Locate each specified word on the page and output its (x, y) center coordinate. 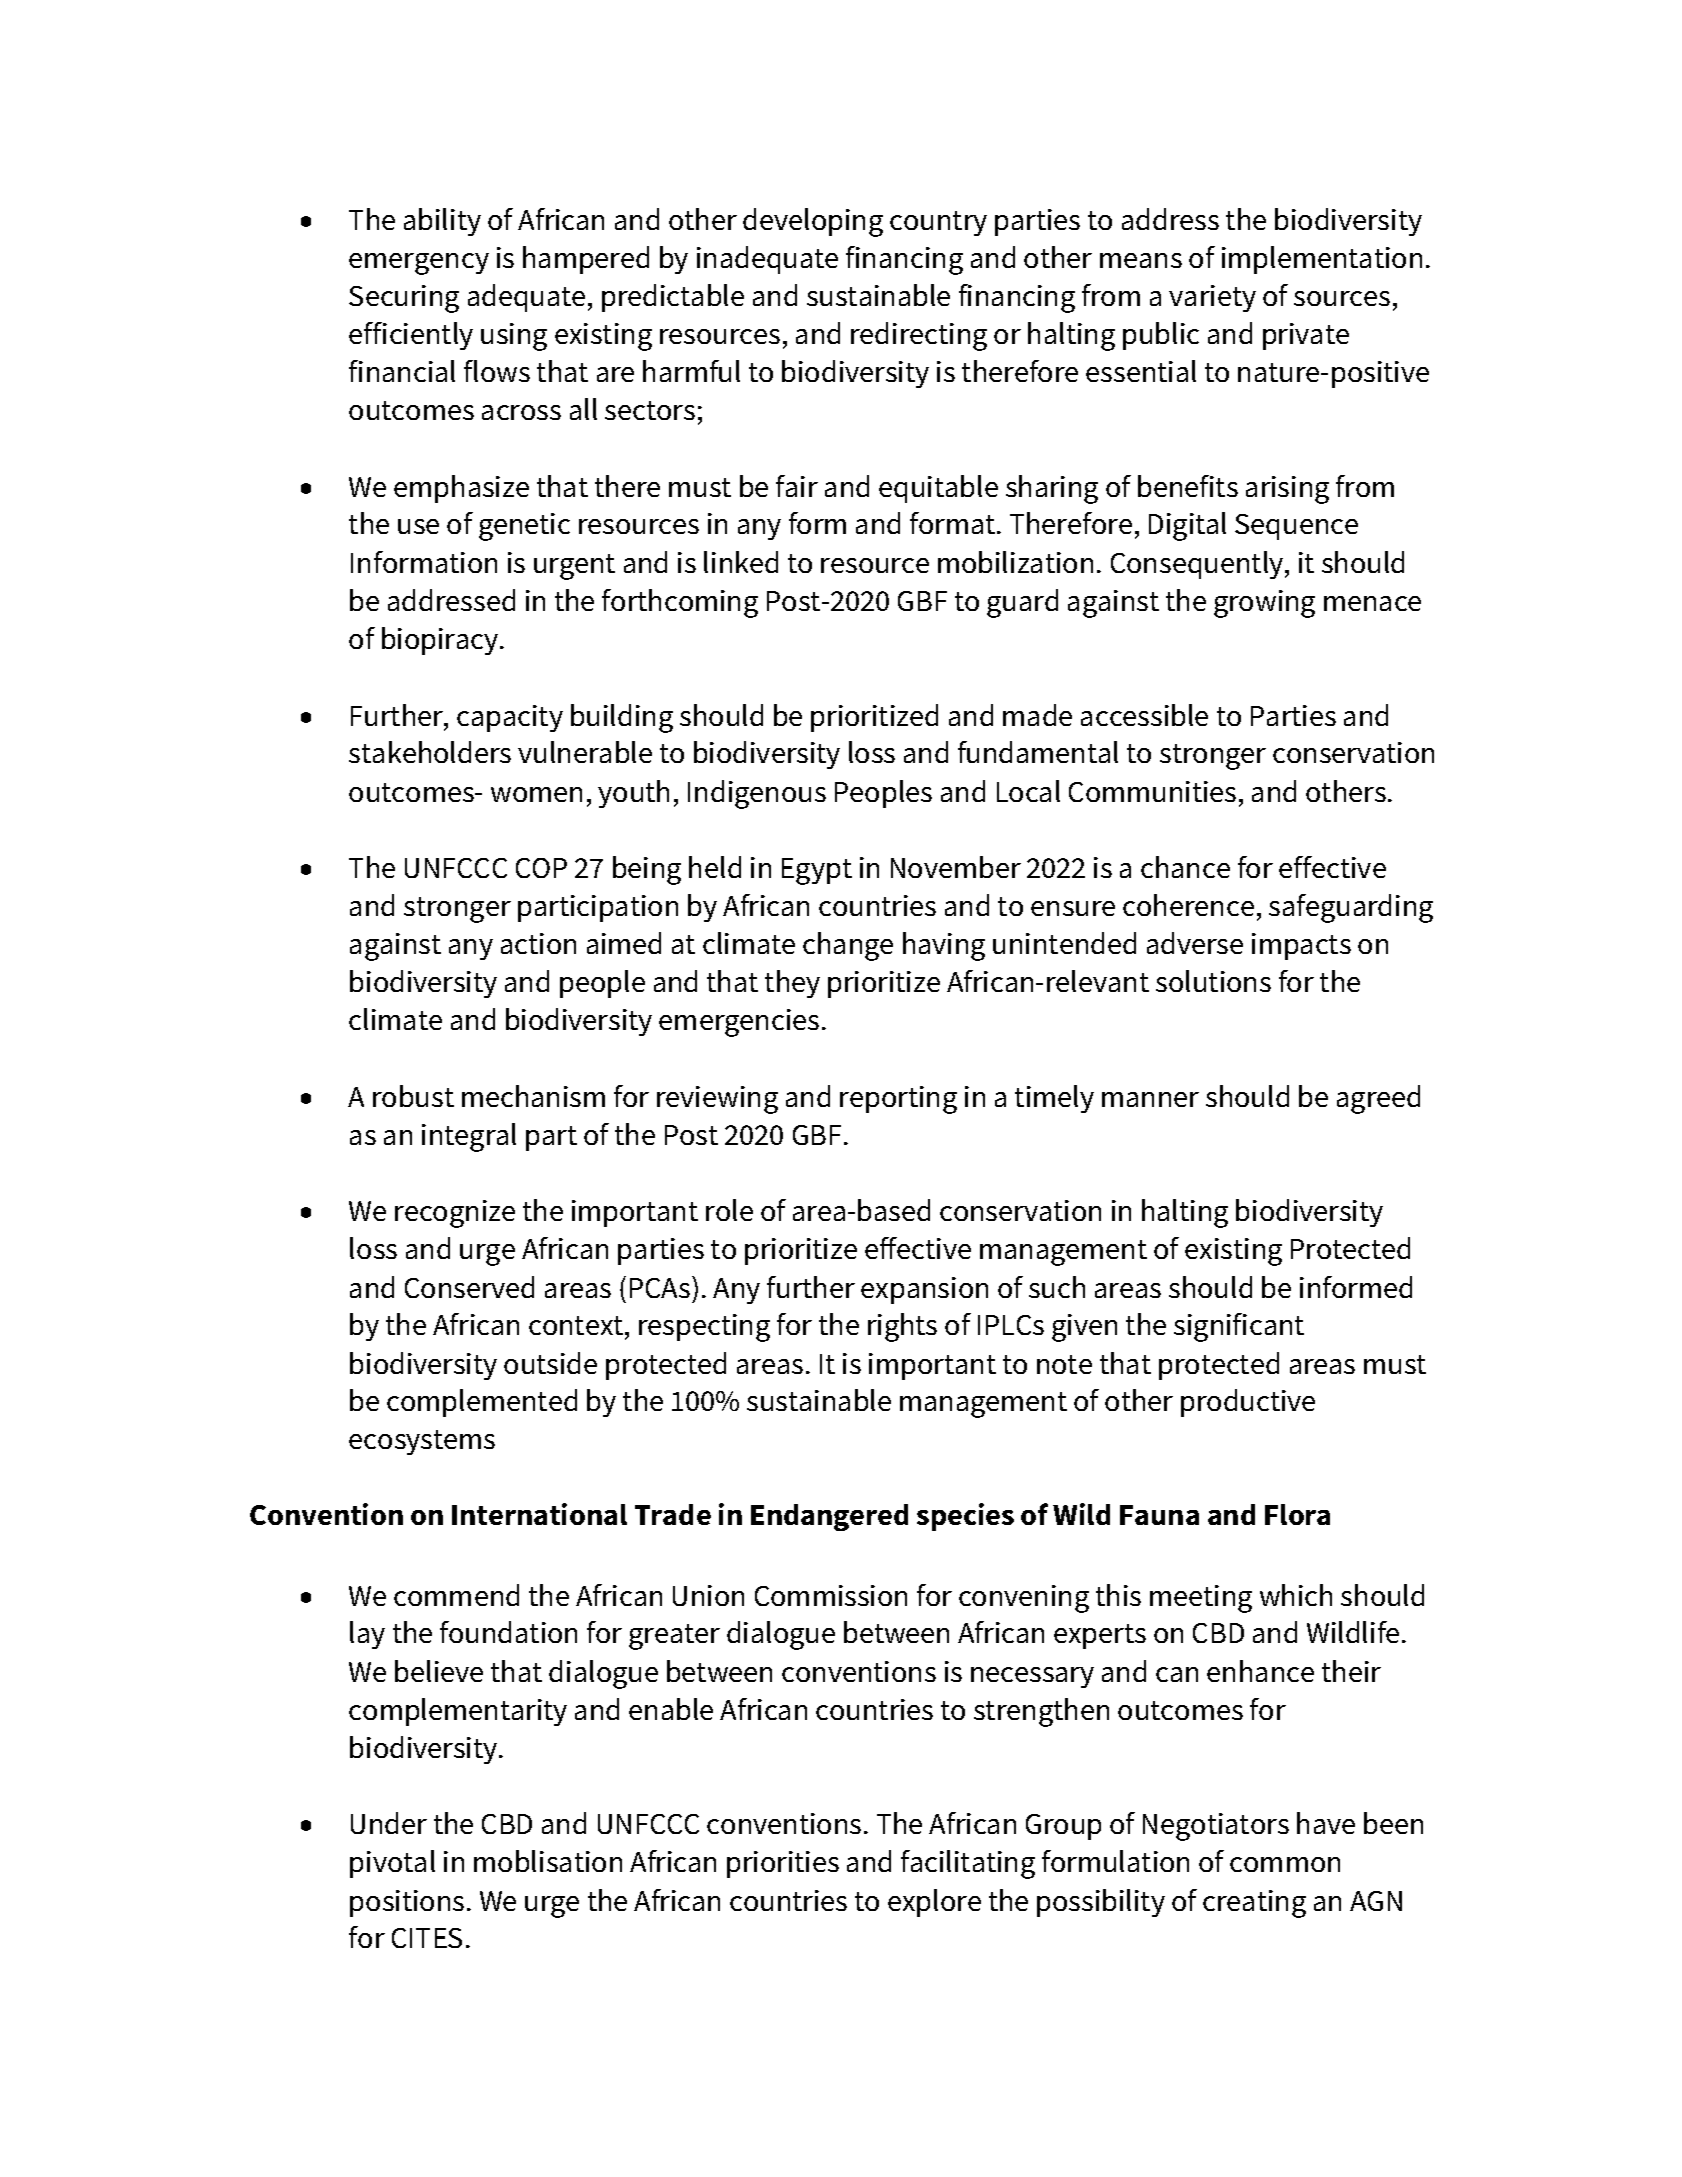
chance (1185, 867)
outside (550, 1363)
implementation (1322, 260)
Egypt (817, 871)
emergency (419, 264)
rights (902, 1327)
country (938, 223)
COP (541, 868)
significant (1239, 1327)
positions (407, 1903)
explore (934, 1903)
